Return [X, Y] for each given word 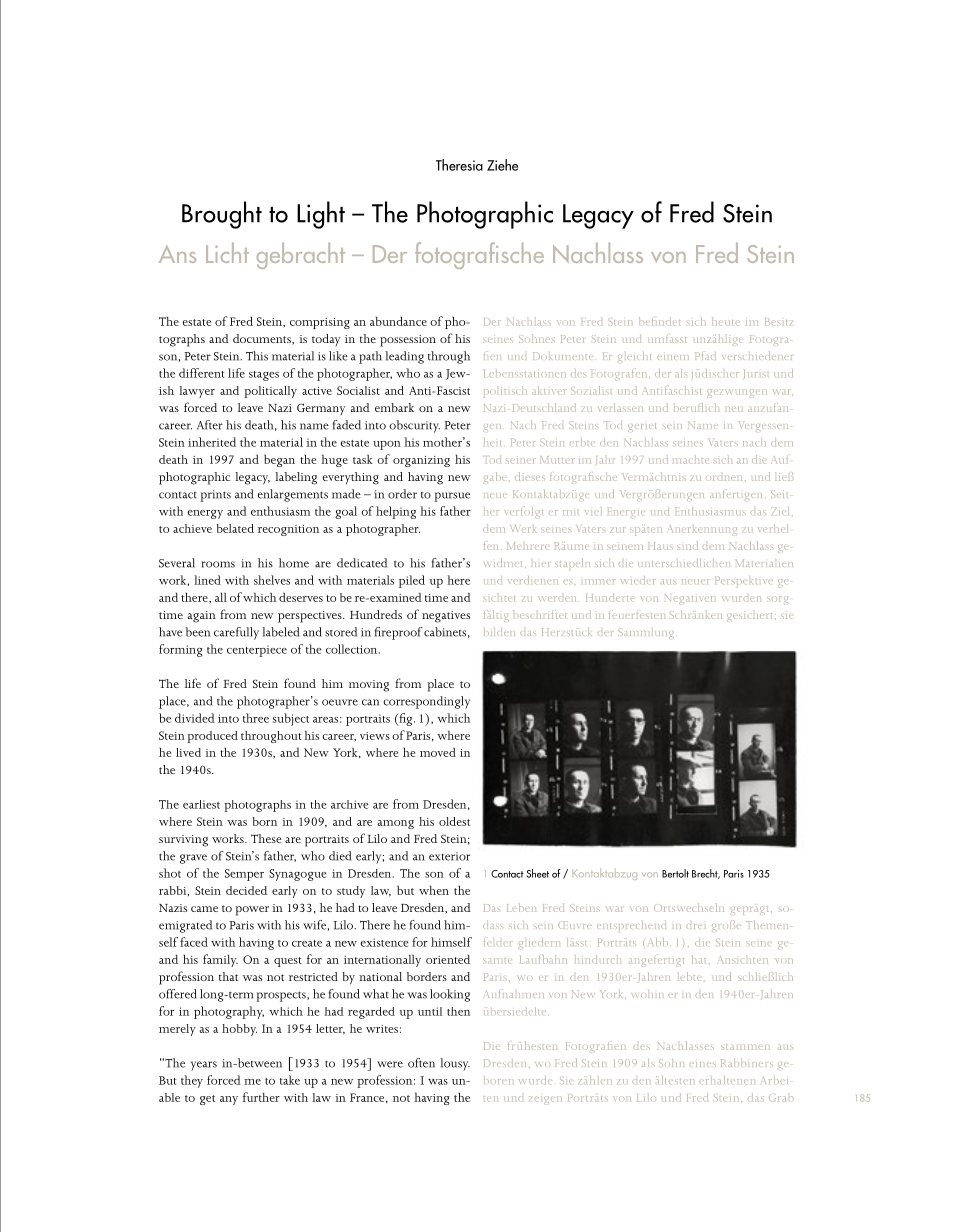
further [261, 1097]
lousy [455, 1064]
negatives [446, 617]
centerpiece [257, 651]
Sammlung [647, 634]
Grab [781, 1098]
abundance [398, 321]
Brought [222, 215]
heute [726, 321]
